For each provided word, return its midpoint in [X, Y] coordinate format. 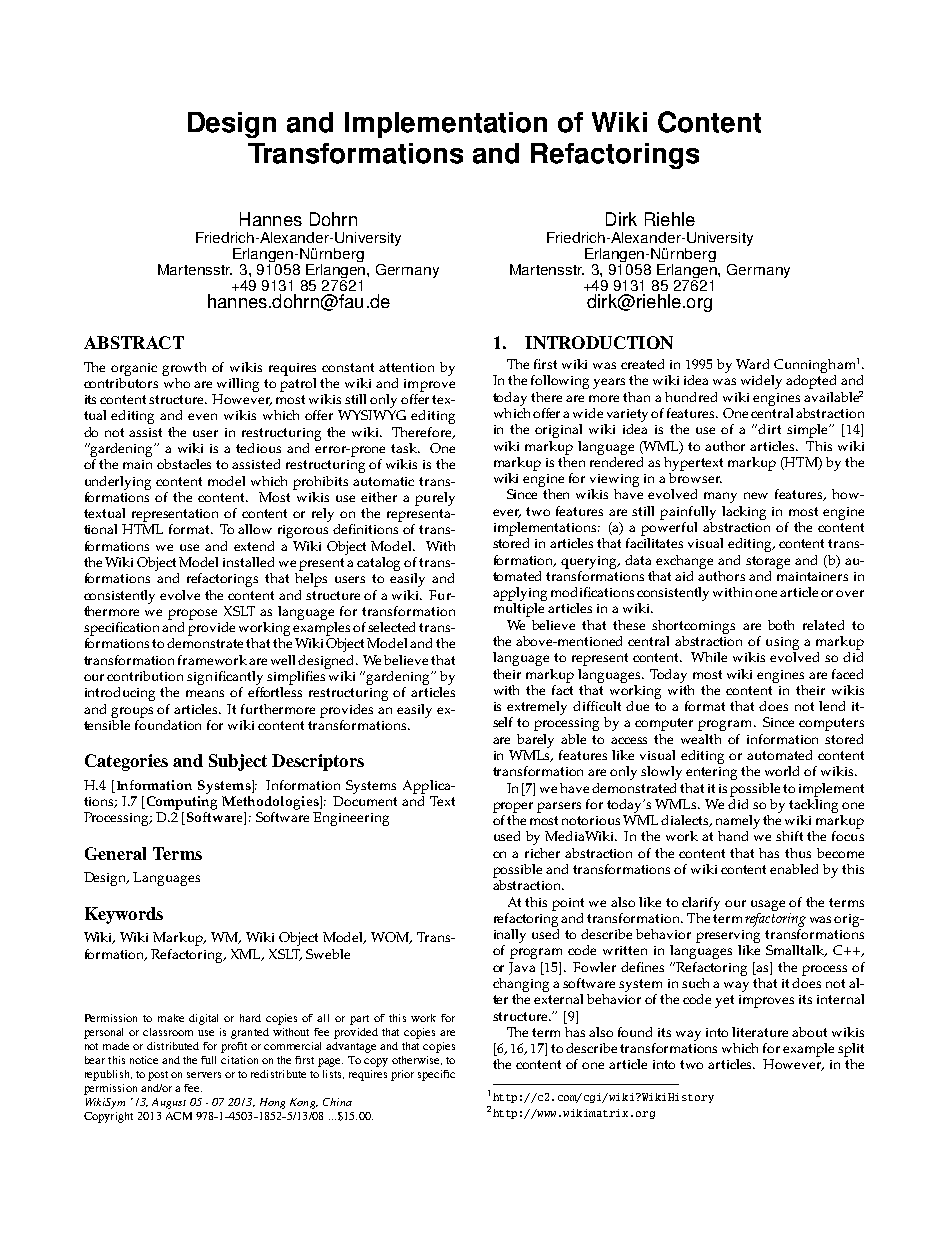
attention [406, 367]
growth [184, 369]
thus [798, 853]
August [169, 1103]
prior [402, 1075]
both [781, 625]
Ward [752, 364]
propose [192, 614]
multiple [519, 610]
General [115, 853]
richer [542, 853]
